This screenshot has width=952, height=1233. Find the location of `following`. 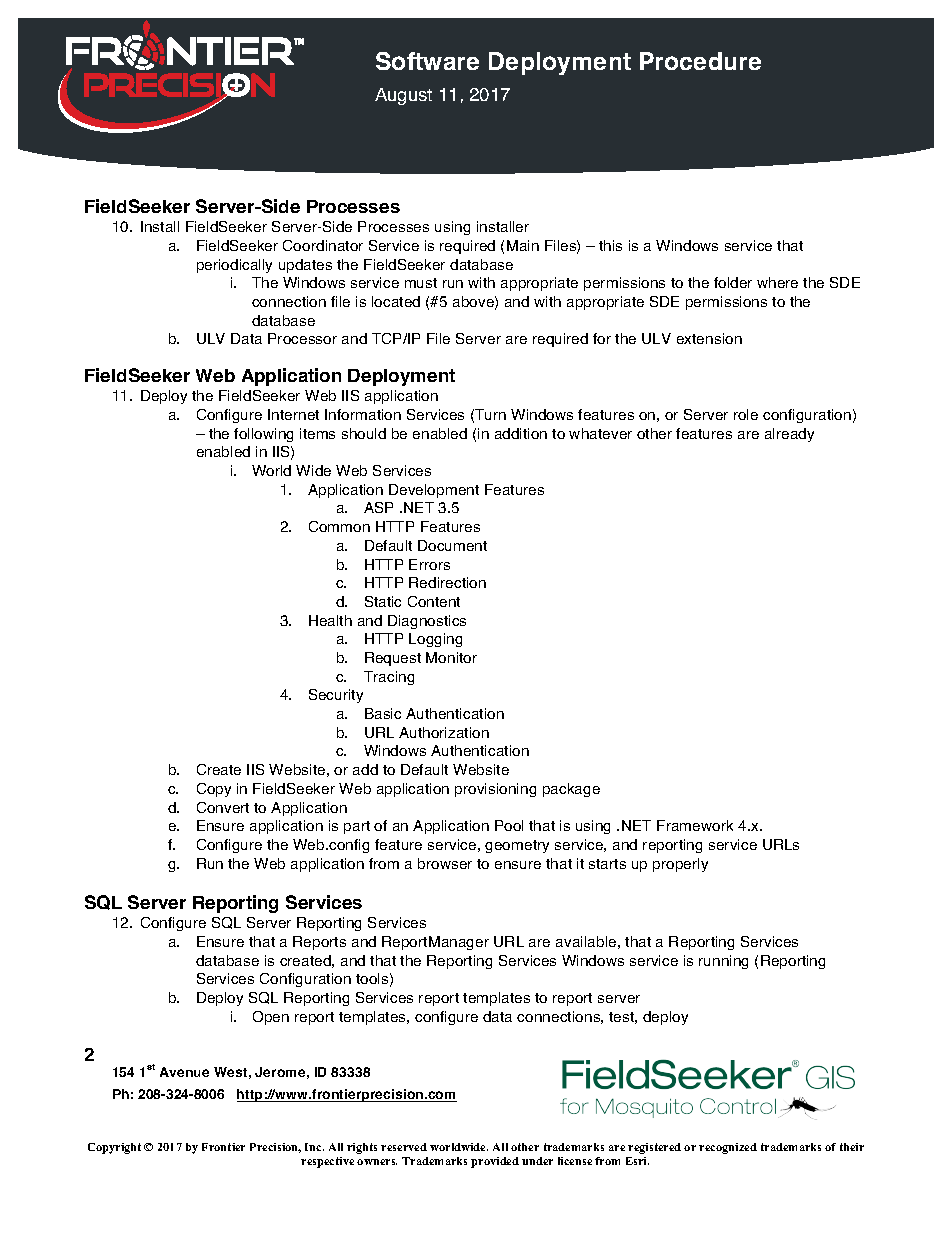

following is located at coordinates (263, 435).
